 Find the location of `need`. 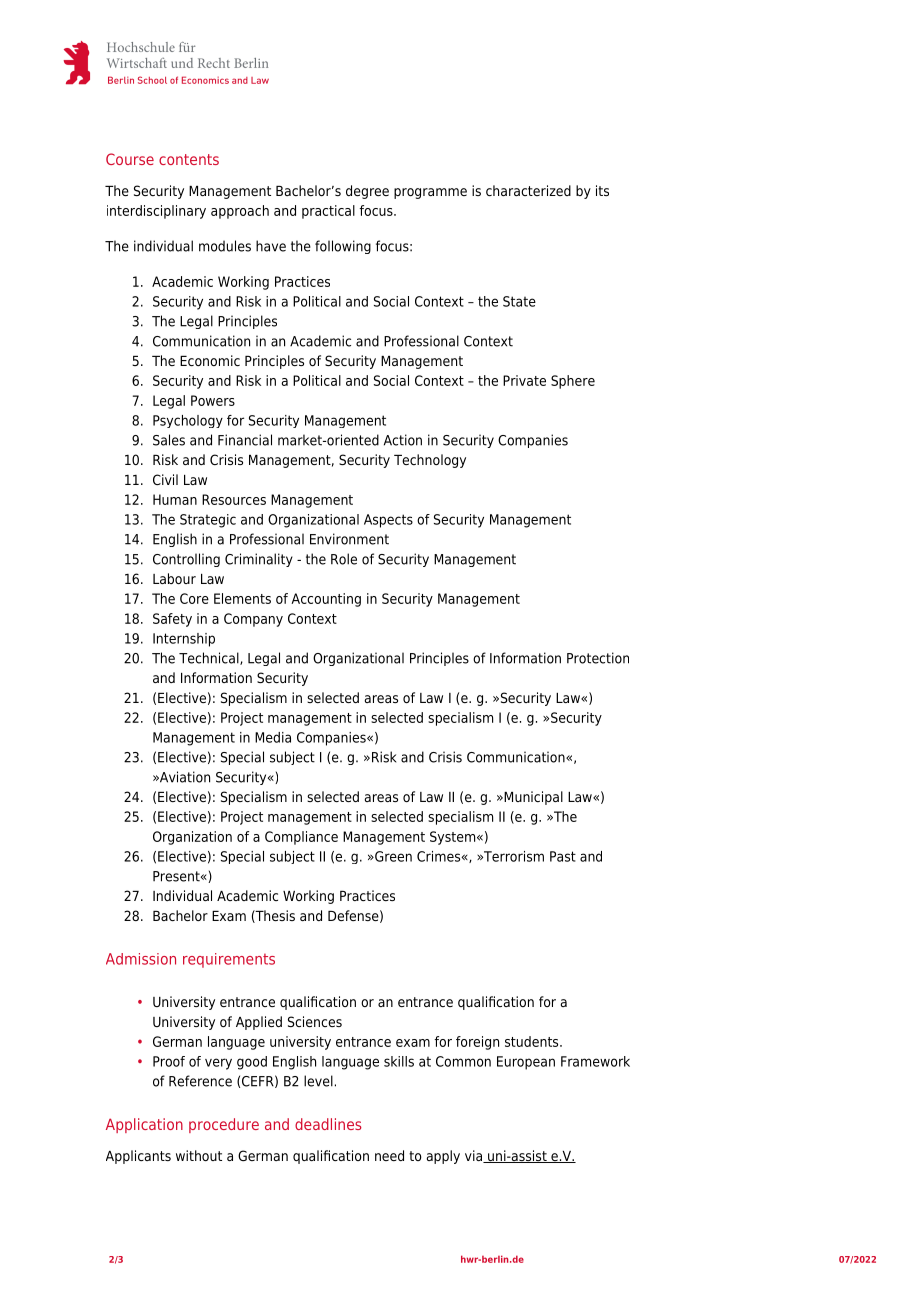

need is located at coordinates (389, 1155).
